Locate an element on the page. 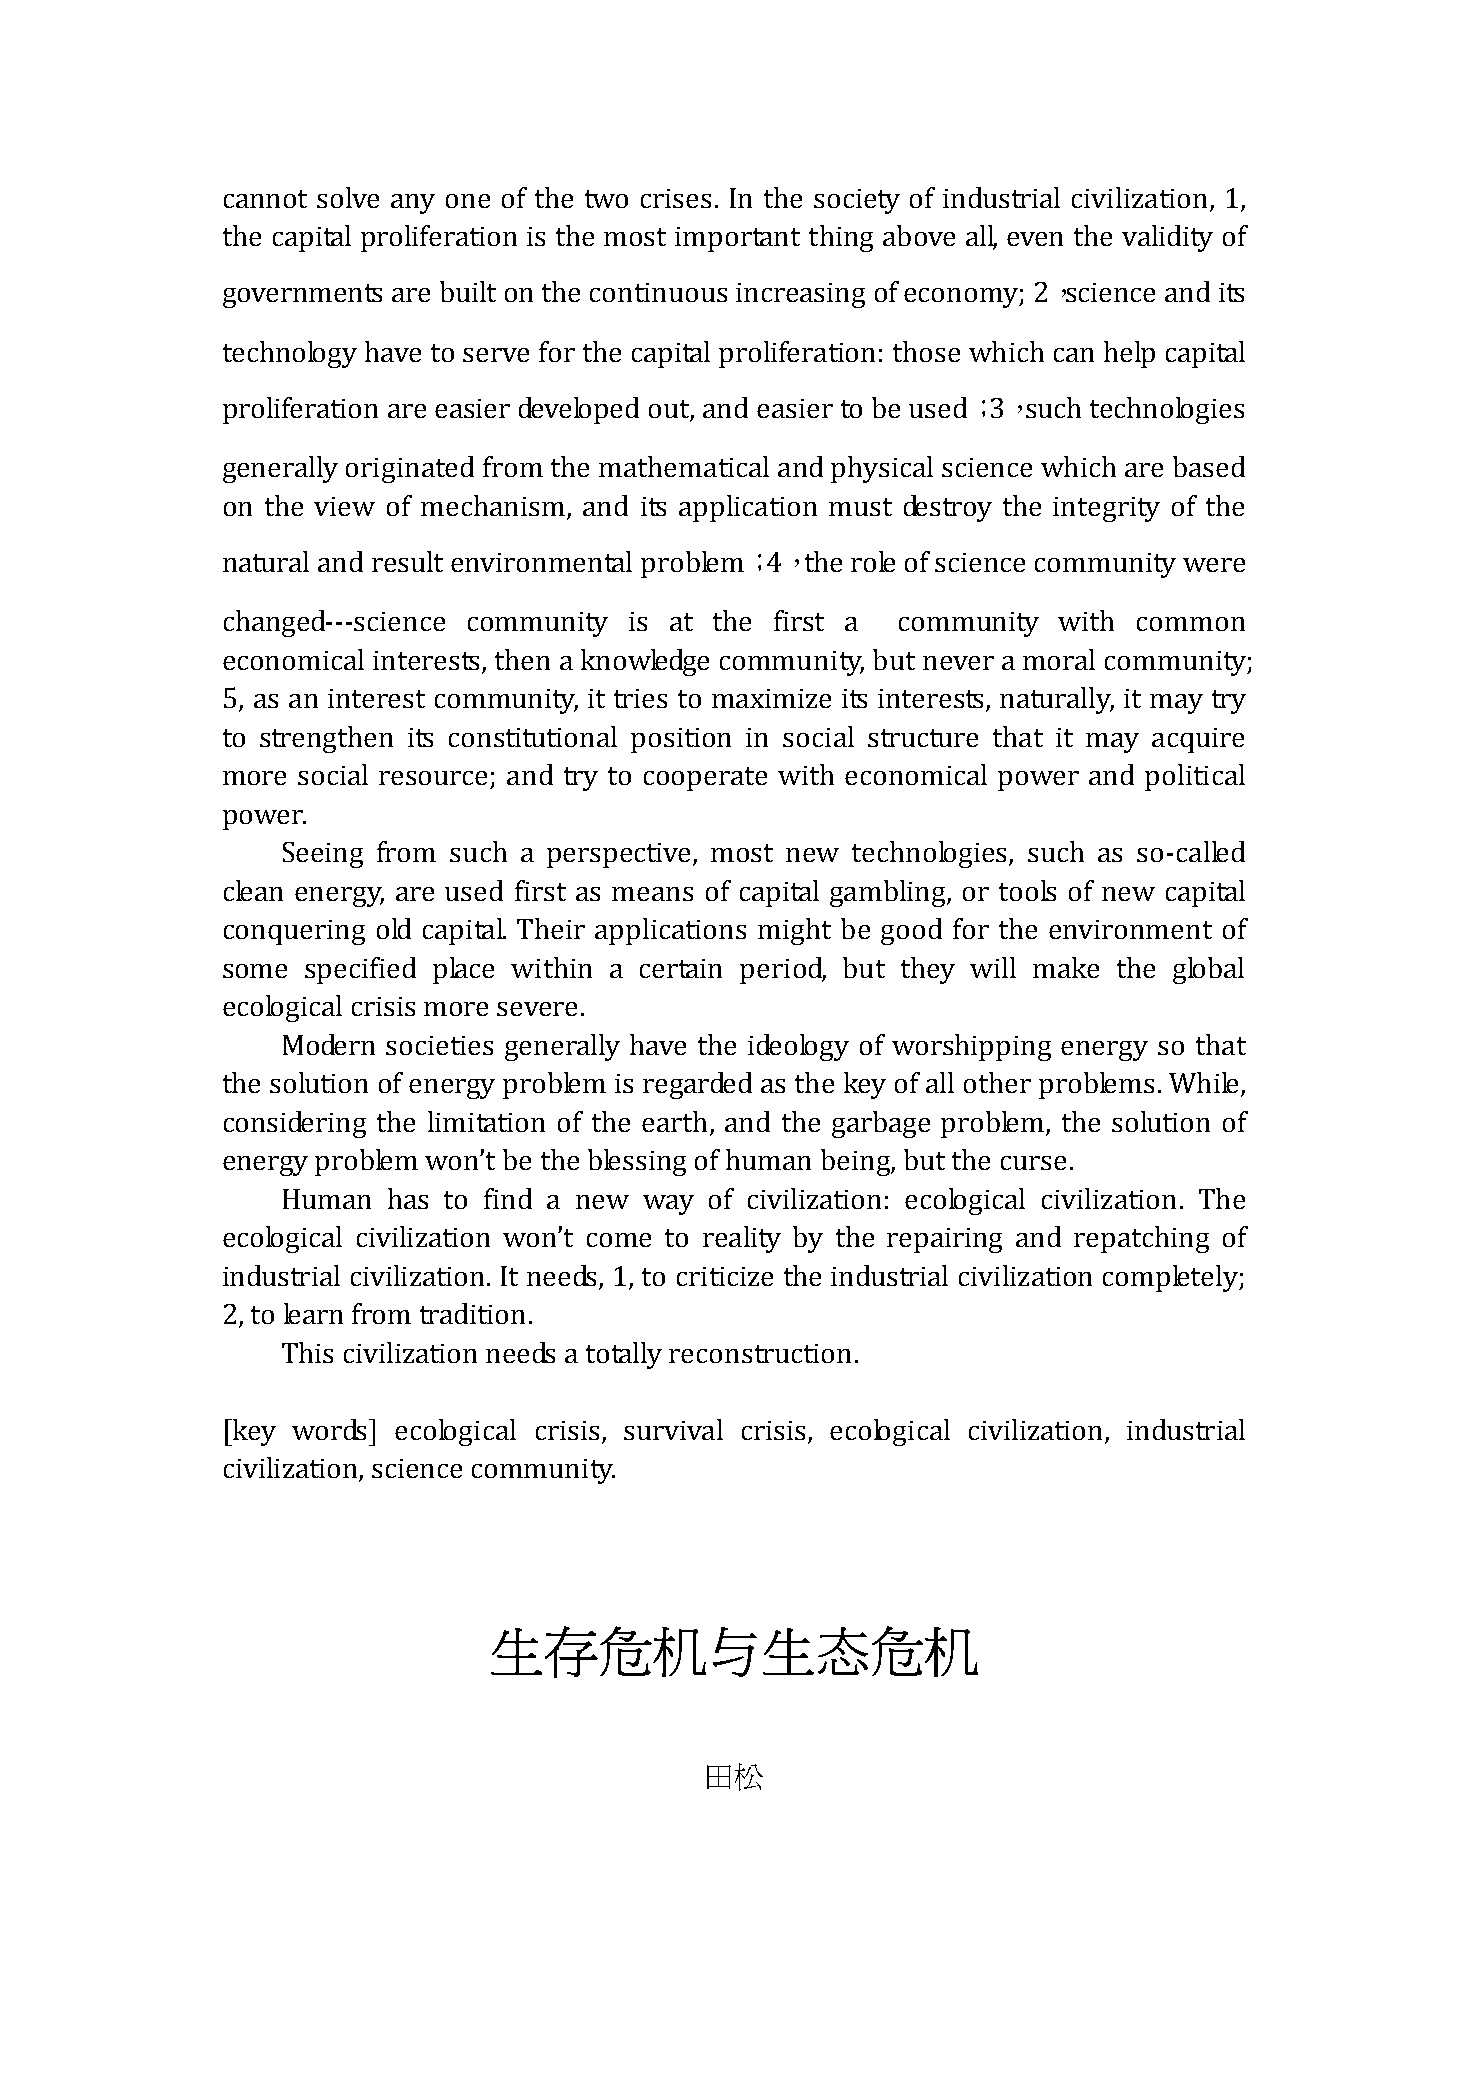  even is located at coordinates (1035, 239).
